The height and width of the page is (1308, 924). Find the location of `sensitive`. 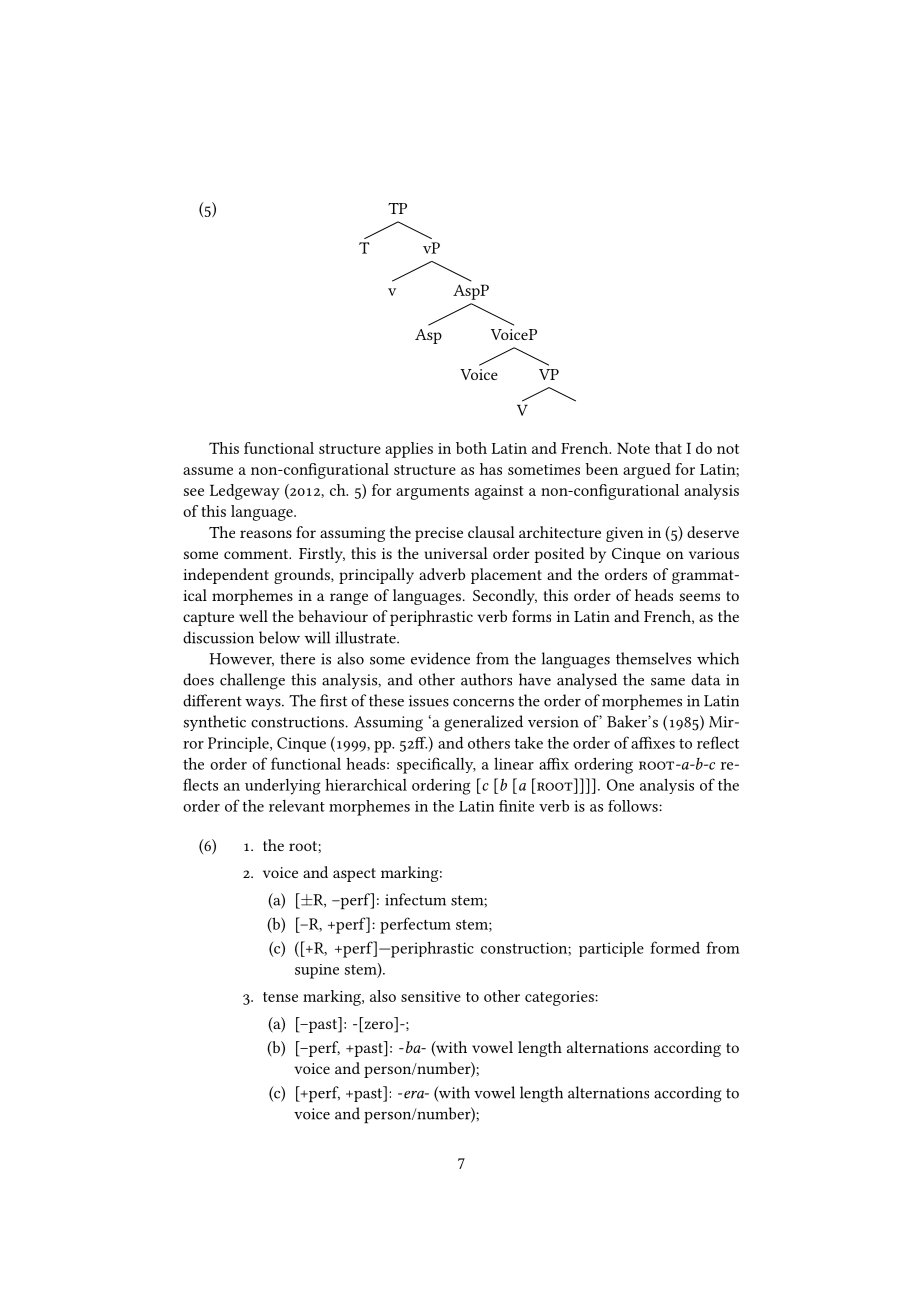

sensitive is located at coordinates (431, 996).
